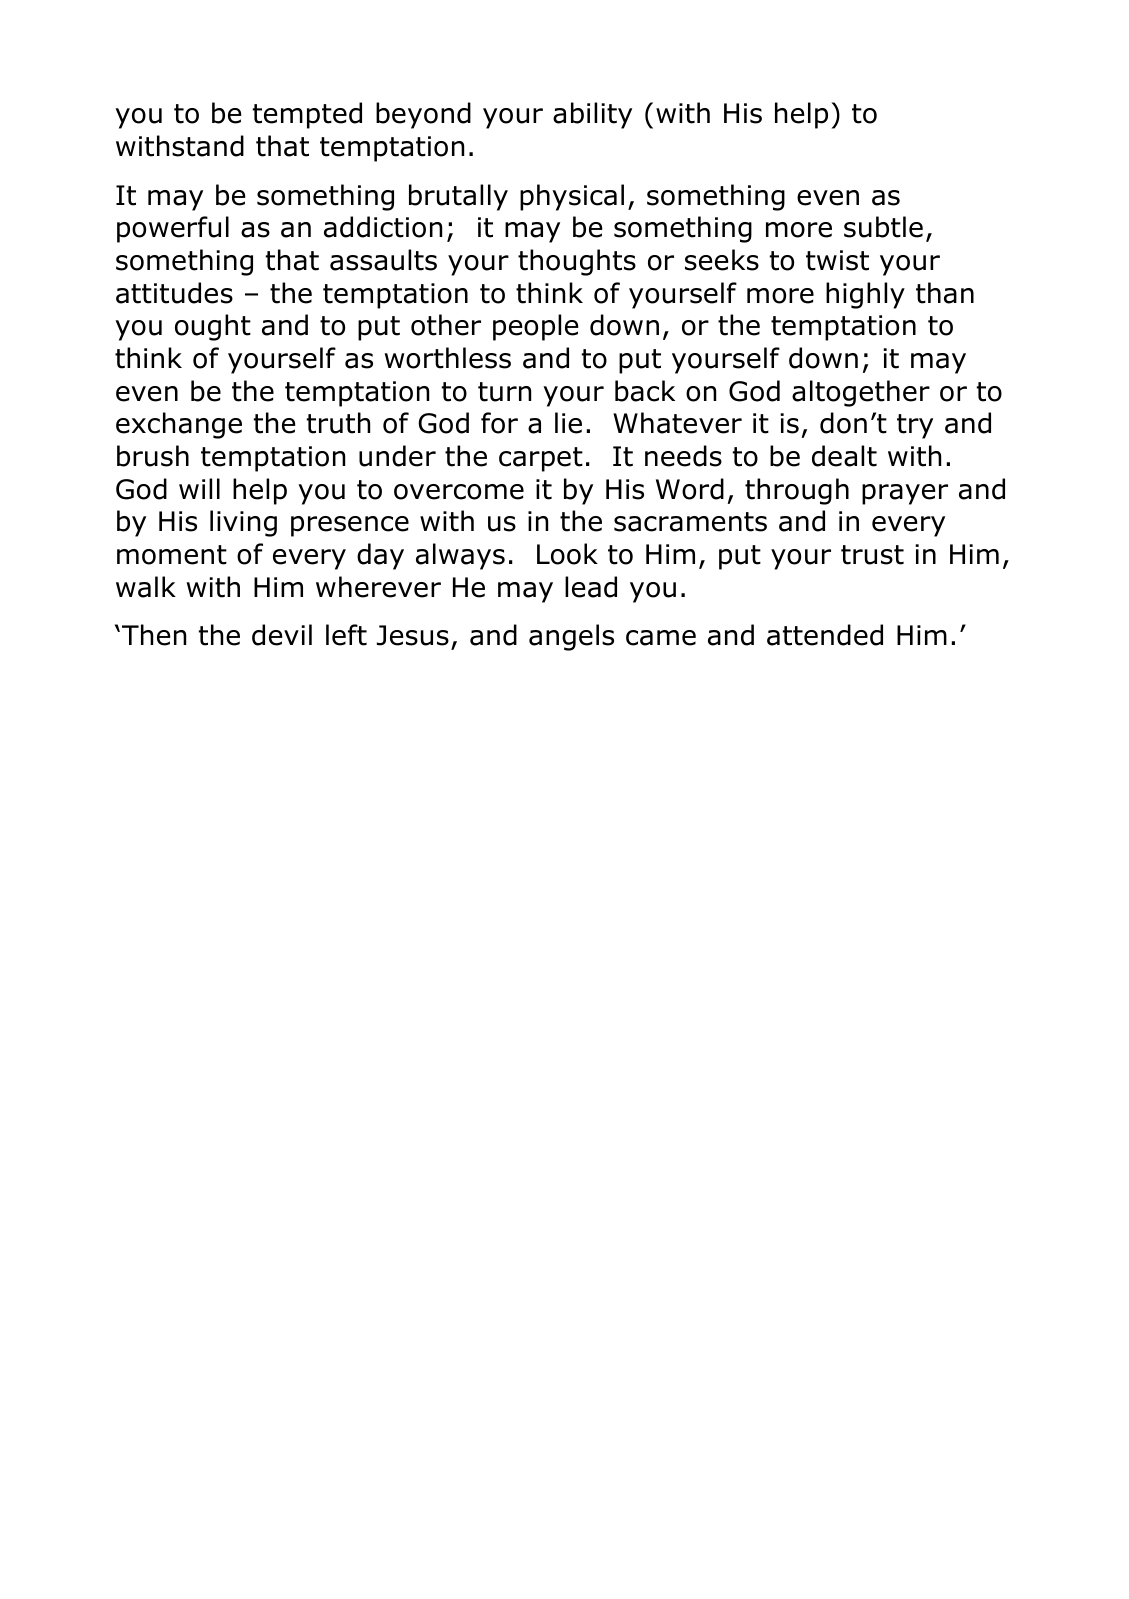 The height and width of the screenshot is (1599, 1129). What do you see at coordinates (504, 392) in the screenshot?
I see `turn` at bounding box center [504, 392].
